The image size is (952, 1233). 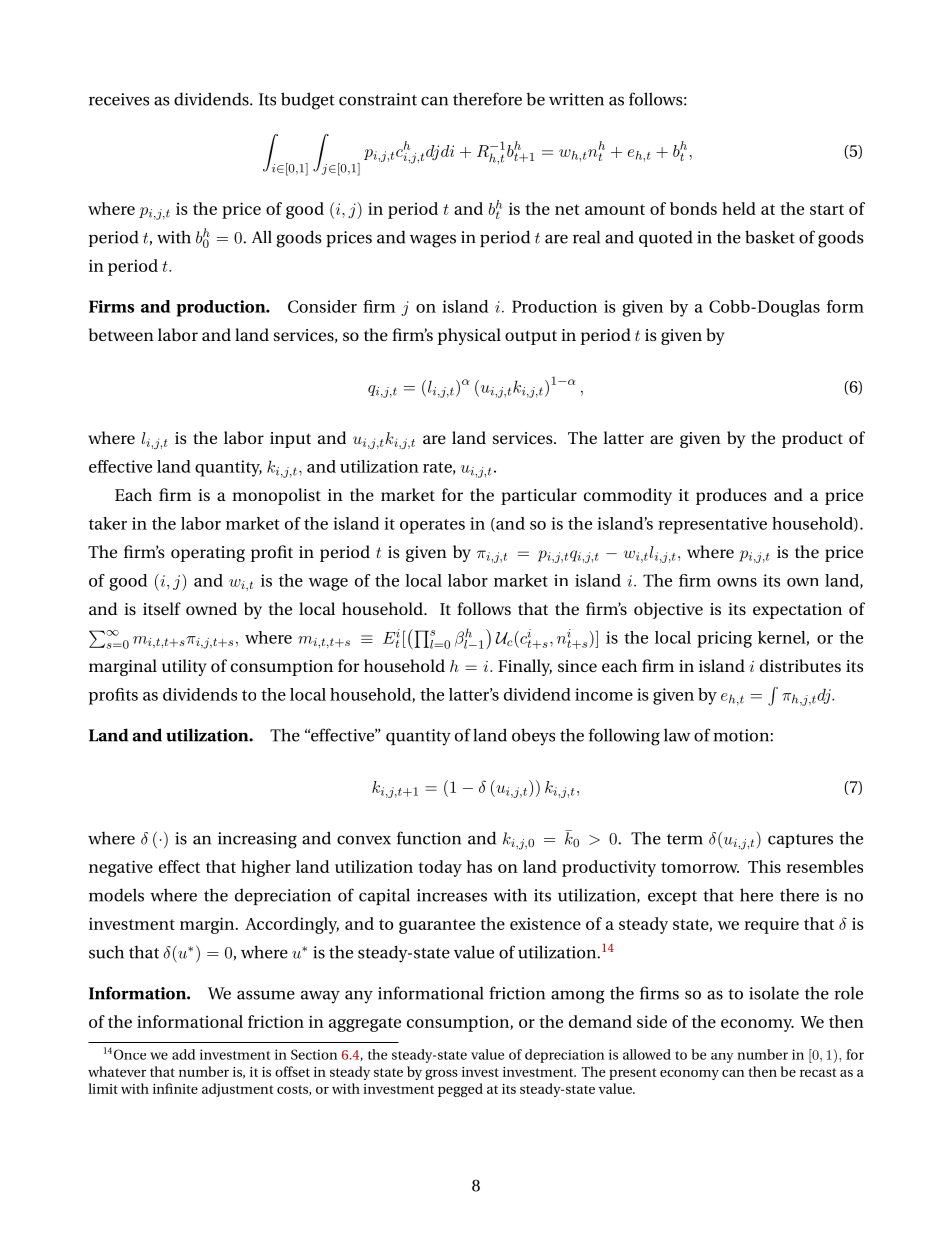 I want to click on input, so click(x=290, y=440).
